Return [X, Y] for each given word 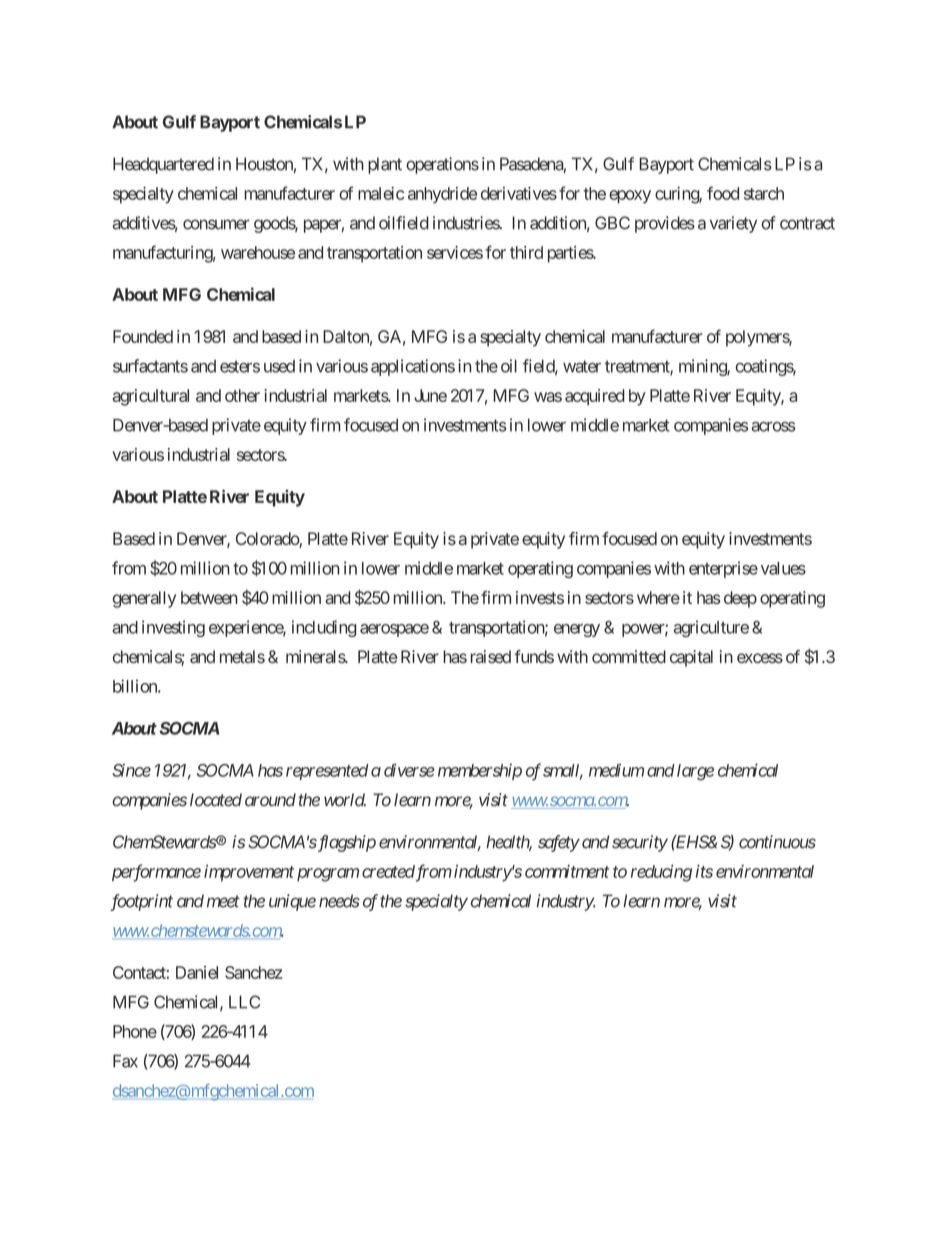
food [723, 193]
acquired [595, 397]
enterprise [723, 569]
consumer [216, 224]
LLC [244, 1002]
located [216, 800]
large [695, 772]
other [242, 395]
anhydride [442, 195]
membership [480, 772]
